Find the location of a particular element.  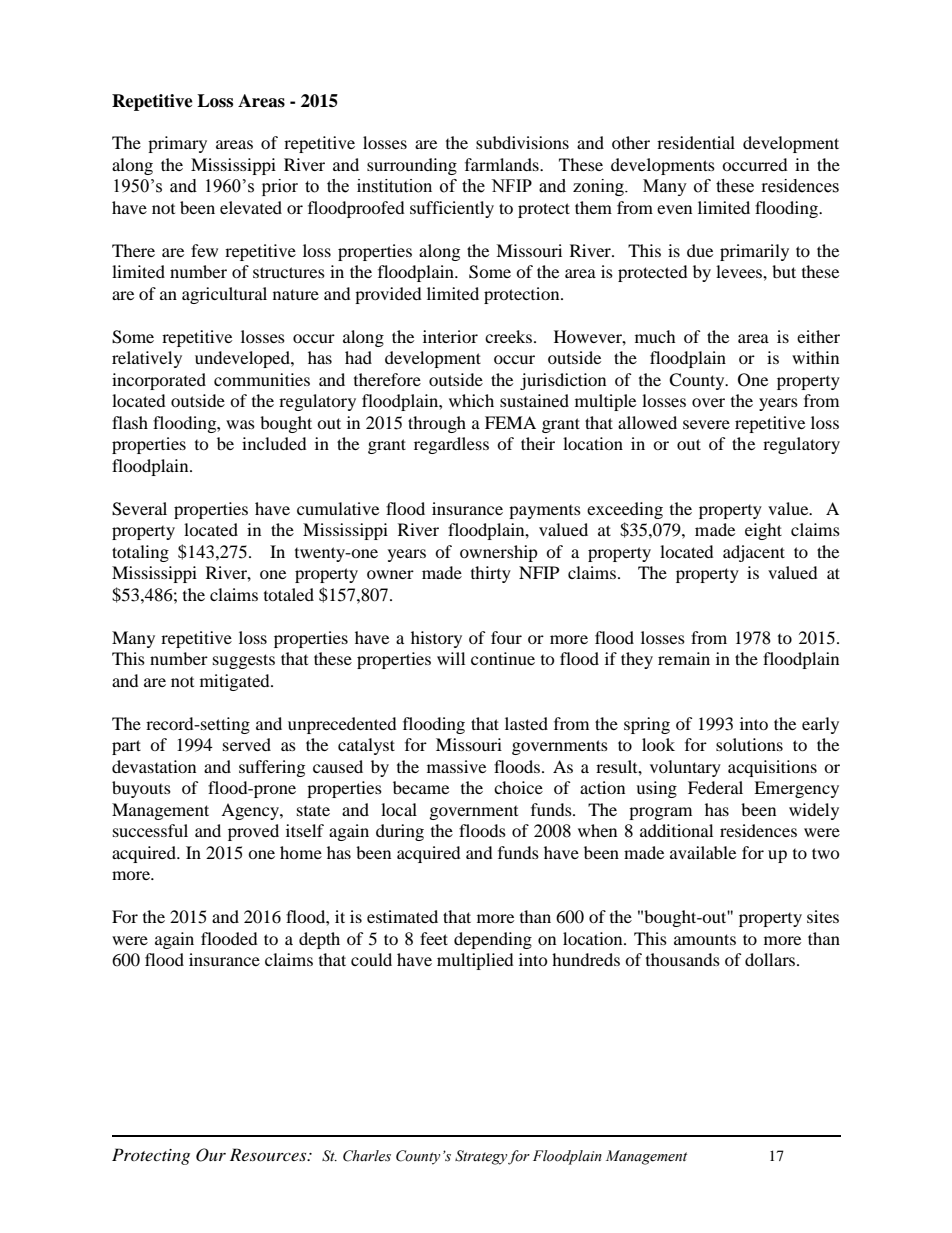

primary is located at coordinates (177, 144).
